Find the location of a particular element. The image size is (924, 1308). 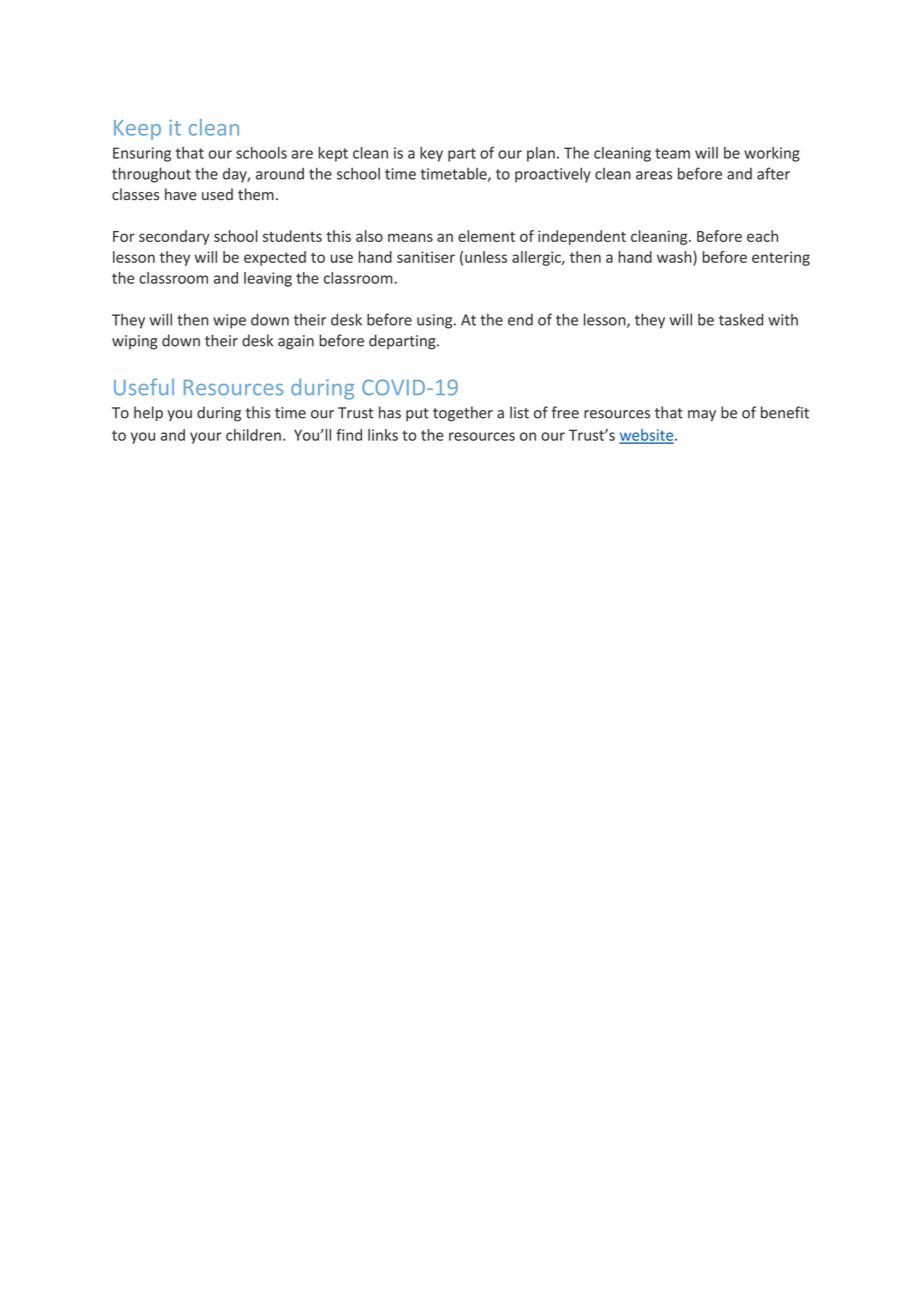

together is located at coordinates (463, 414).
